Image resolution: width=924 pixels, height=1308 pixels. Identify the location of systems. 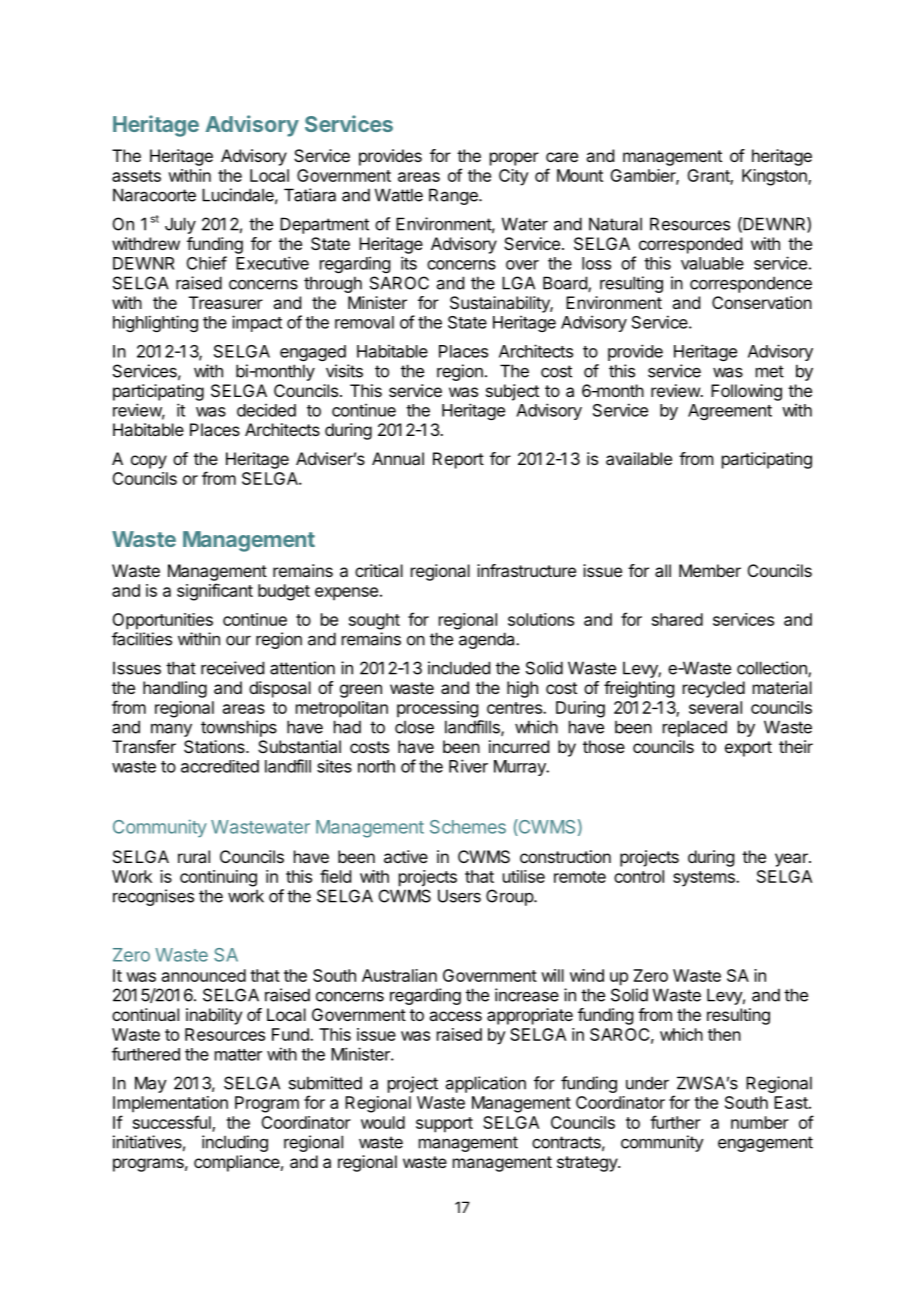
(705, 879).
